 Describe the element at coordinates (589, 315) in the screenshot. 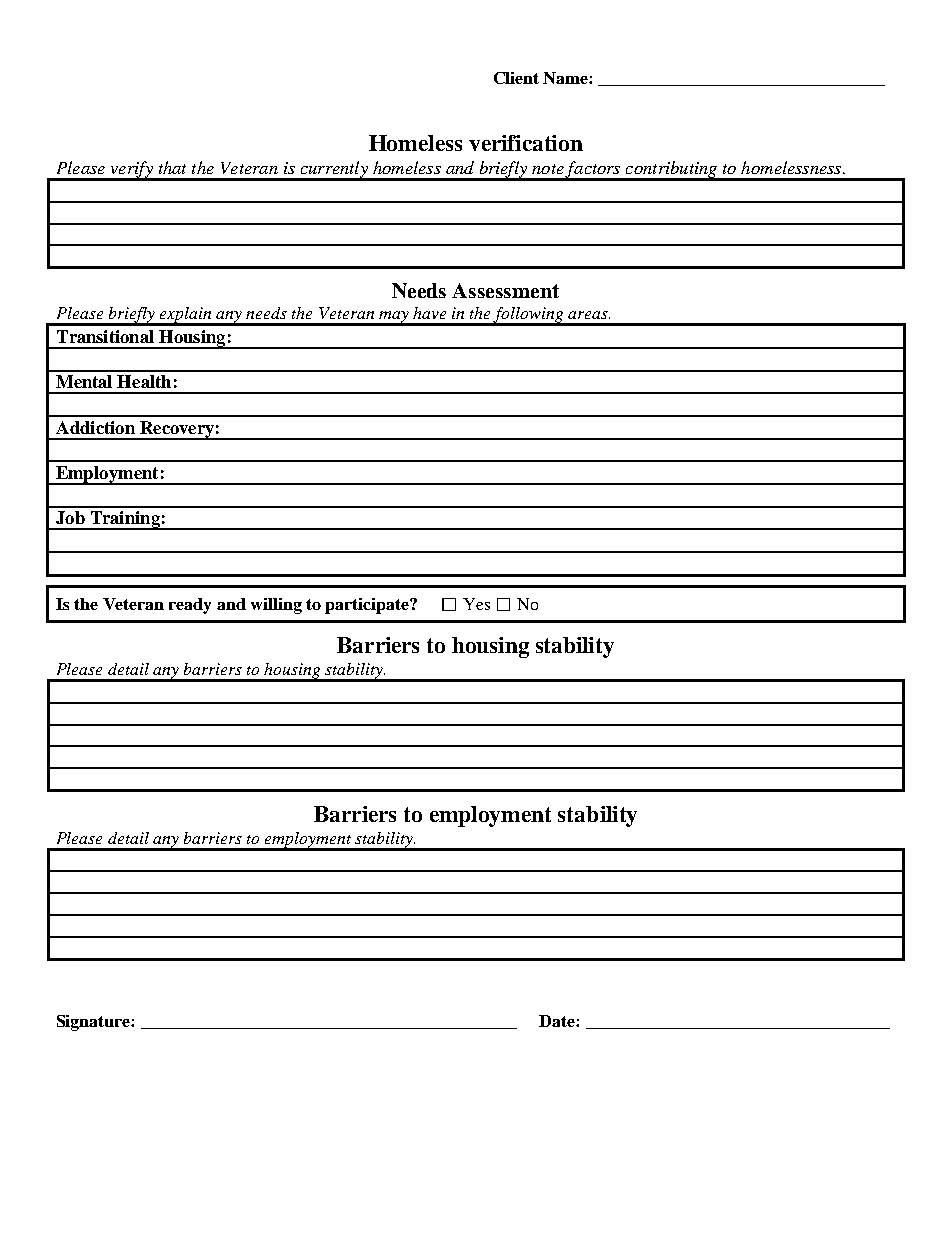

I see `areas` at that location.
